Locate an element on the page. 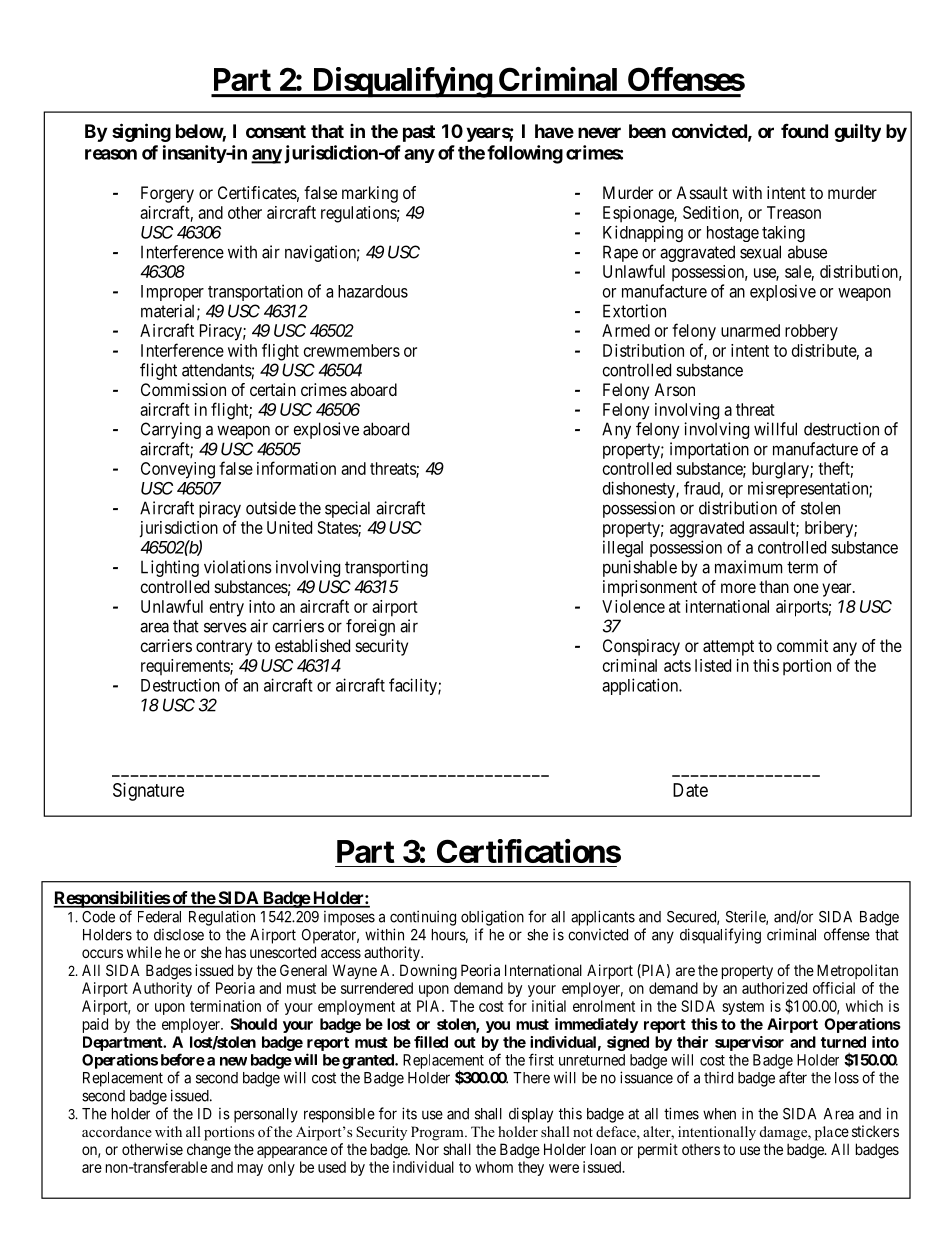  past is located at coordinates (419, 133).
